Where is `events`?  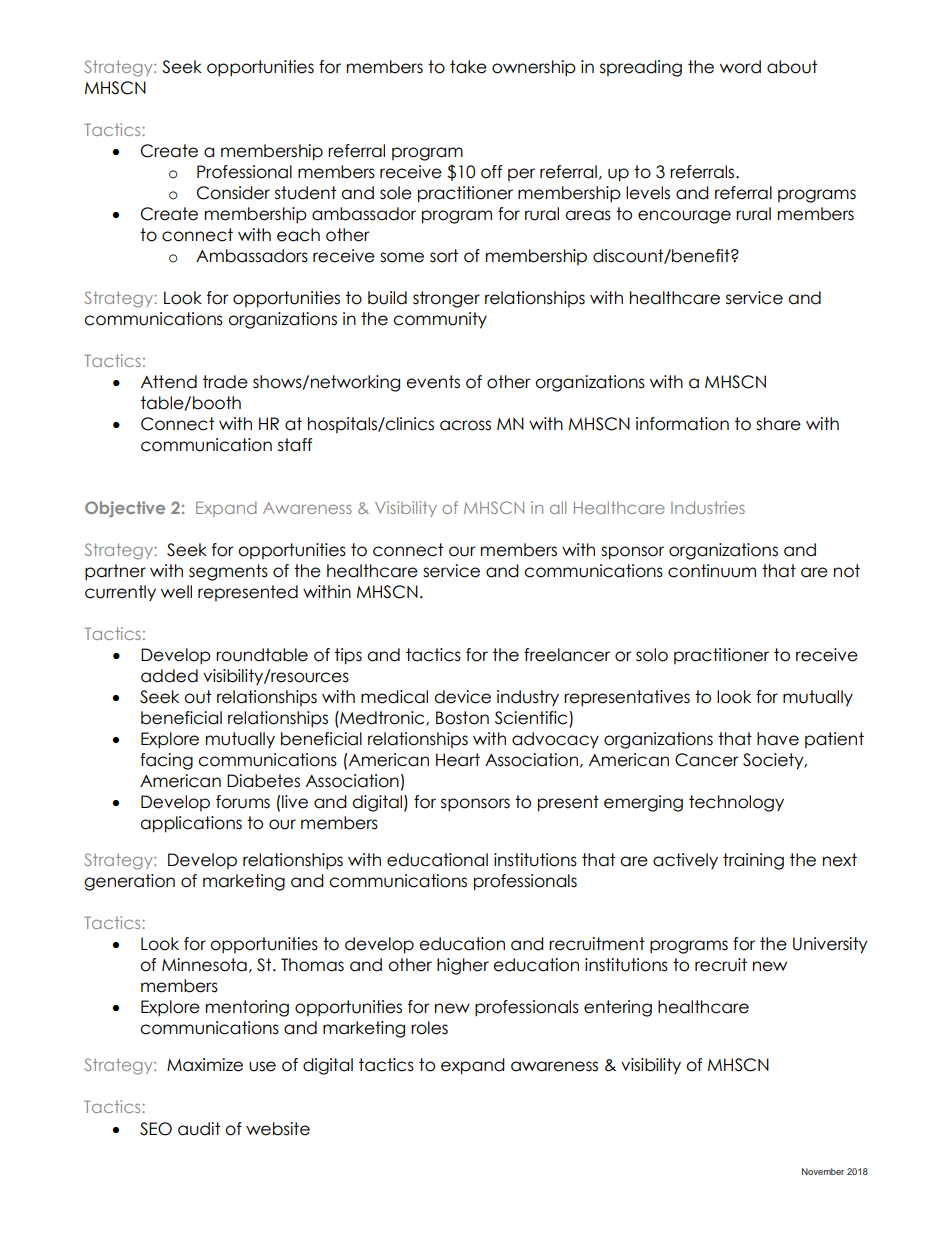 events is located at coordinates (433, 382).
